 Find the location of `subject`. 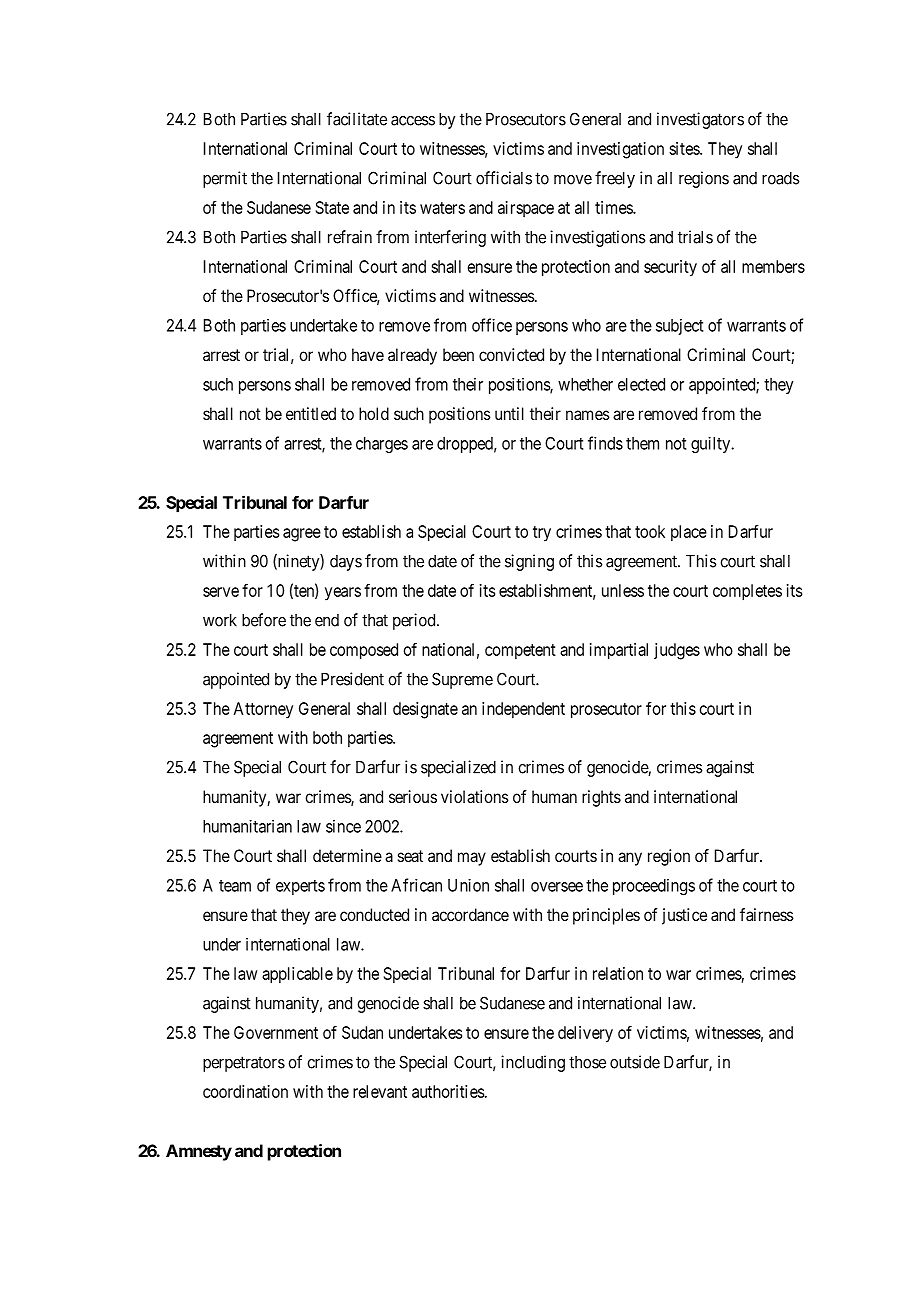

subject is located at coordinates (679, 327).
